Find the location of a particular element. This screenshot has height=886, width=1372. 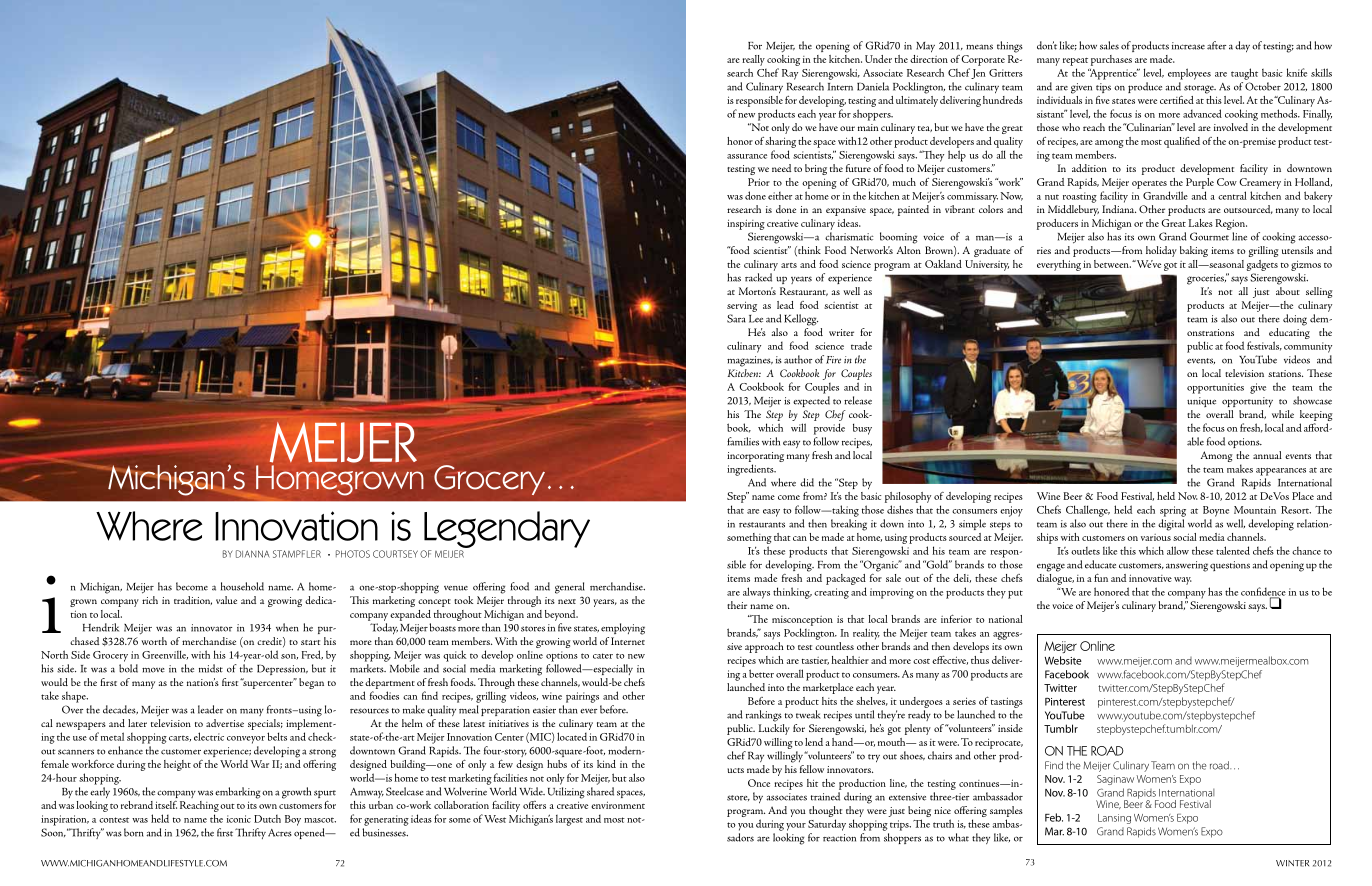

your is located at coordinates (796, 827).
